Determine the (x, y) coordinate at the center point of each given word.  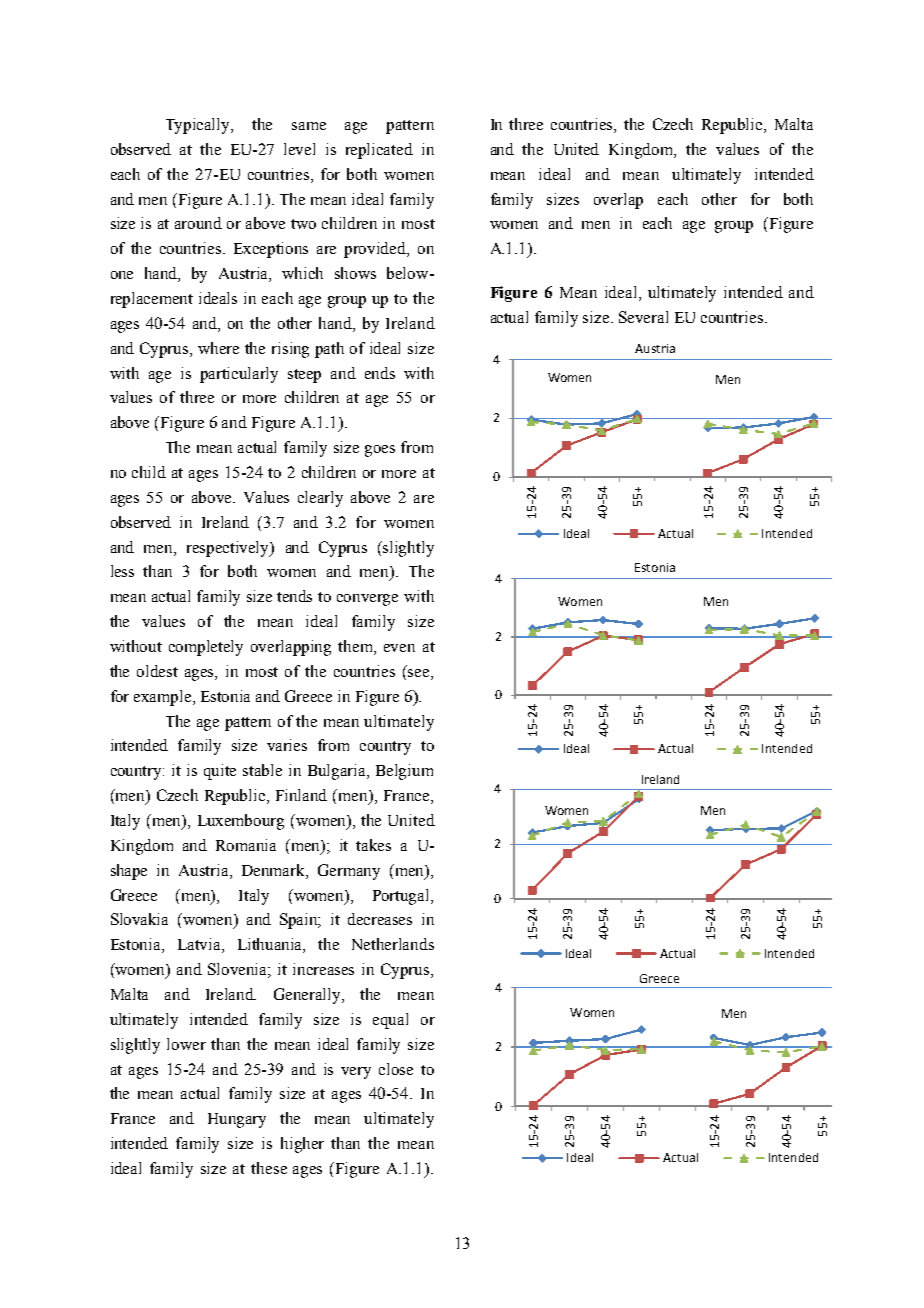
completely (206, 648)
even (399, 648)
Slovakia (139, 919)
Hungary (237, 1120)
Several (643, 317)
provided (376, 250)
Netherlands (393, 944)
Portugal (402, 897)
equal (390, 1021)
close (396, 1069)
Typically (199, 126)
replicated (379, 151)
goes (380, 451)
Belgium (404, 772)
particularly (239, 375)
